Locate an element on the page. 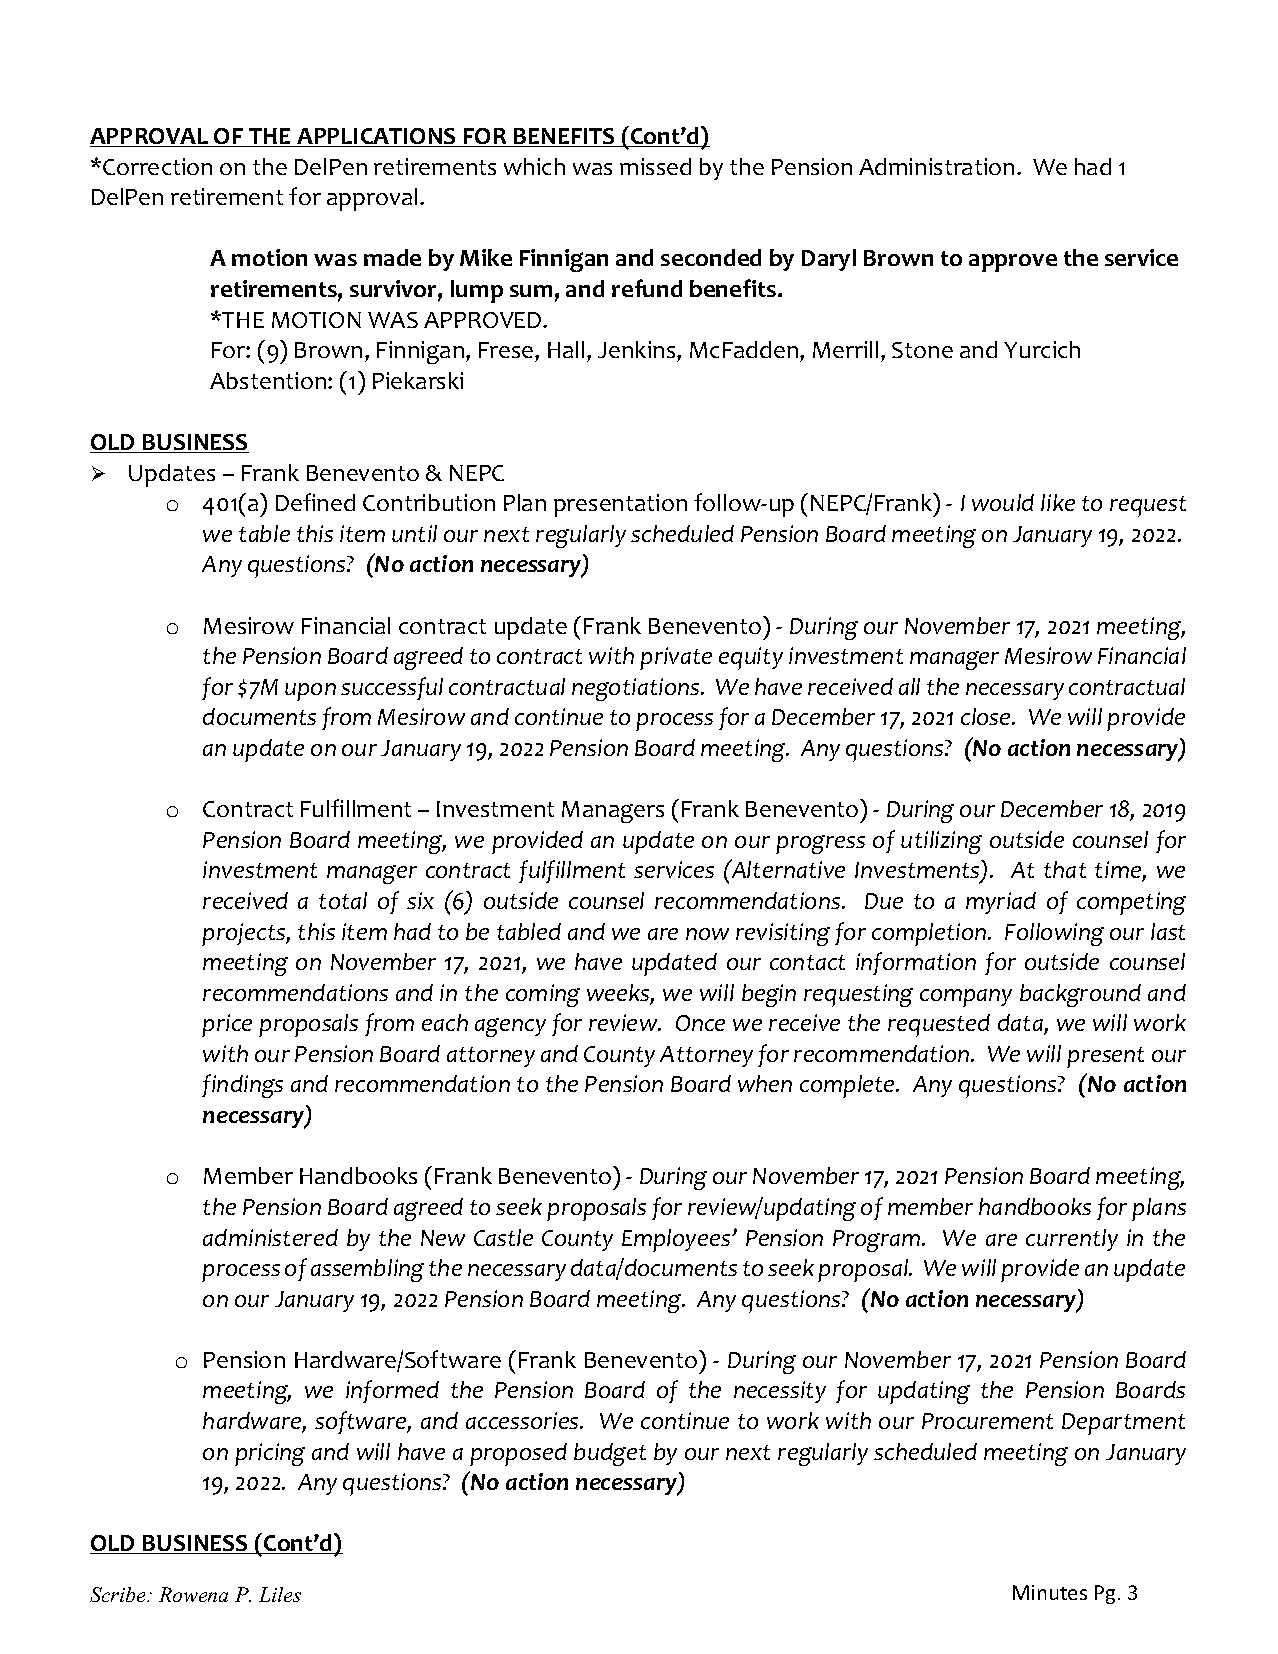 The image size is (1278, 1654). Defined is located at coordinates (315, 502).
